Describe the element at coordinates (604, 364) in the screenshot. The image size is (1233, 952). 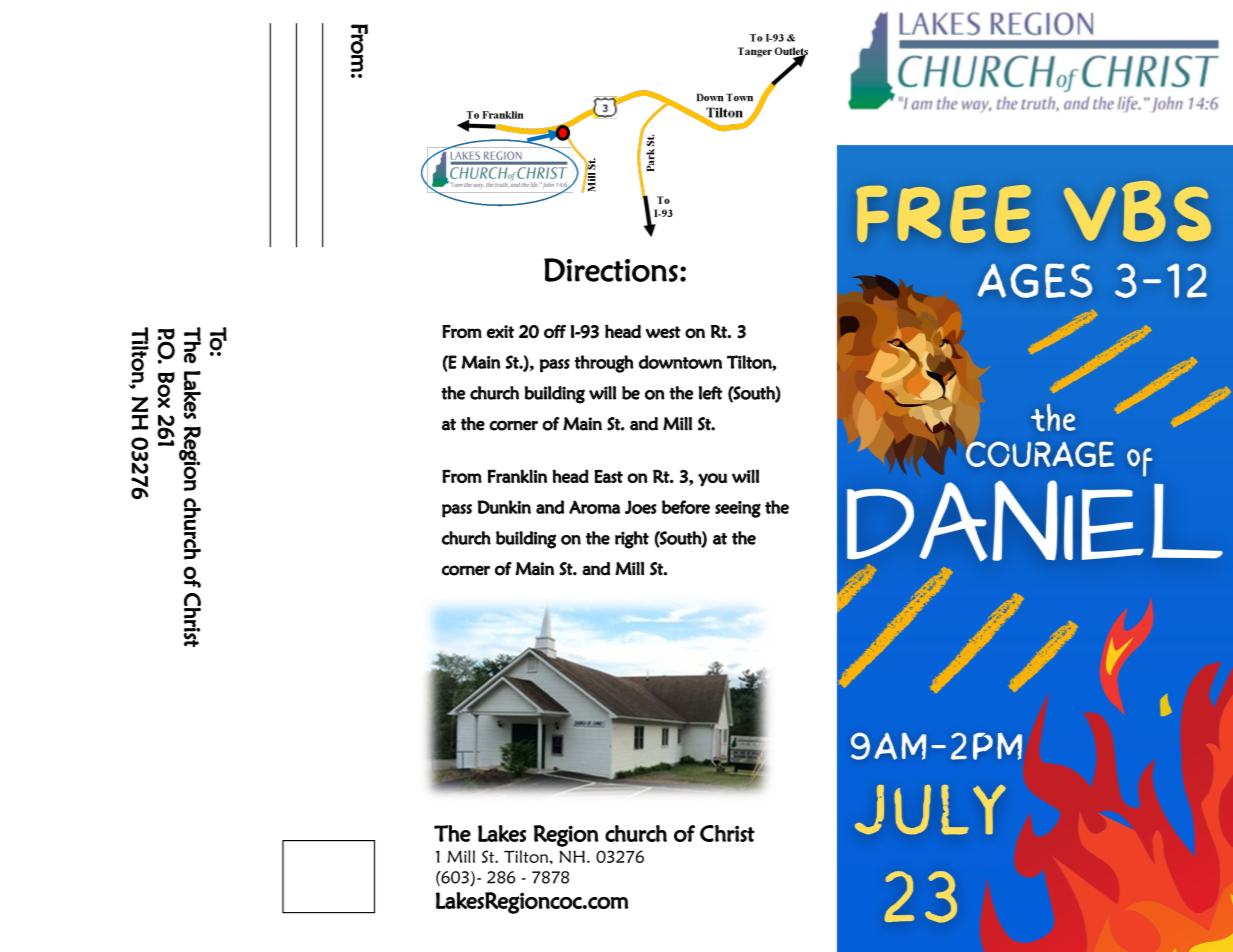
I see `through` at that location.
